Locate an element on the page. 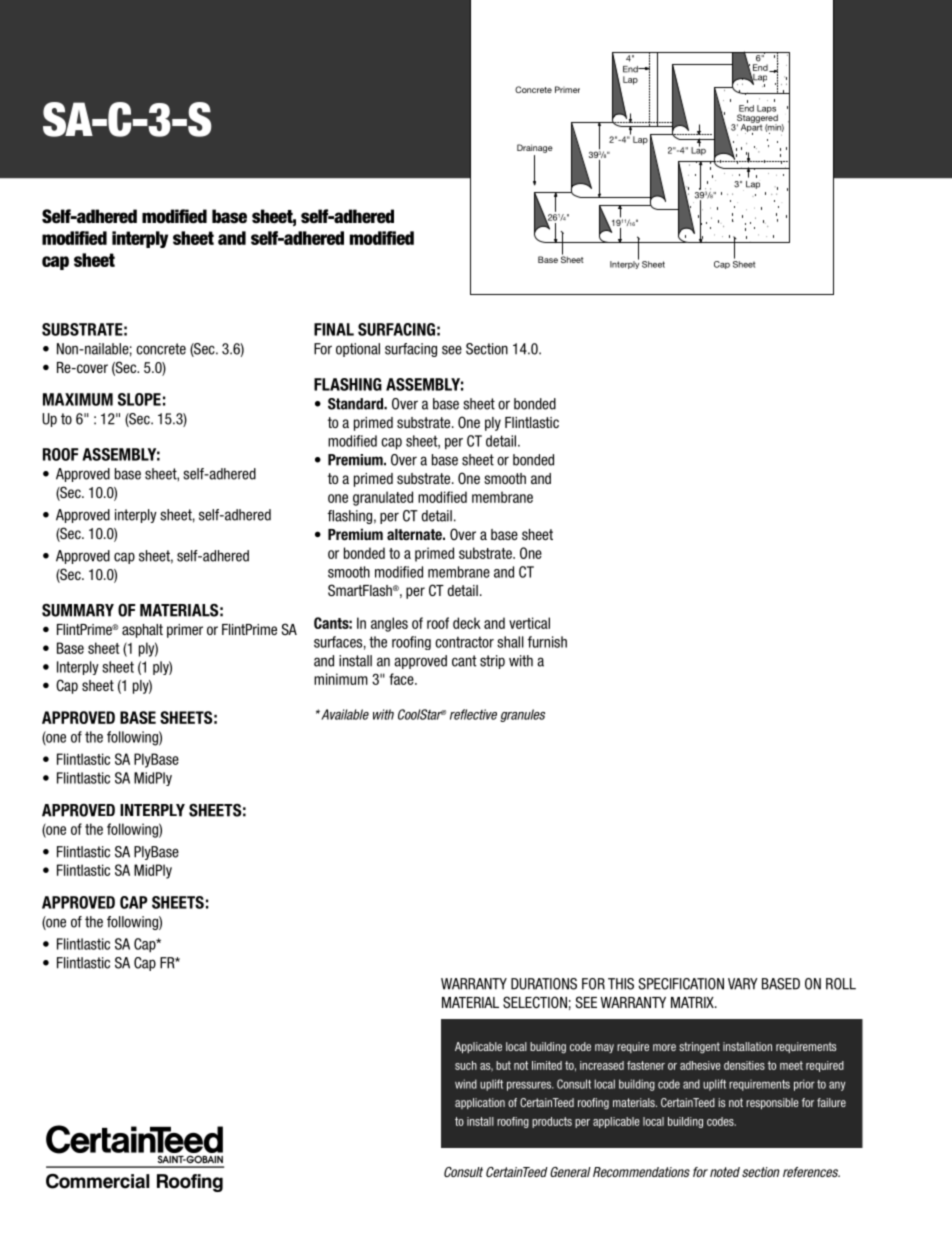 This image has width=952, height=1233. SUMMARY is located at coordinates (78, 610).
